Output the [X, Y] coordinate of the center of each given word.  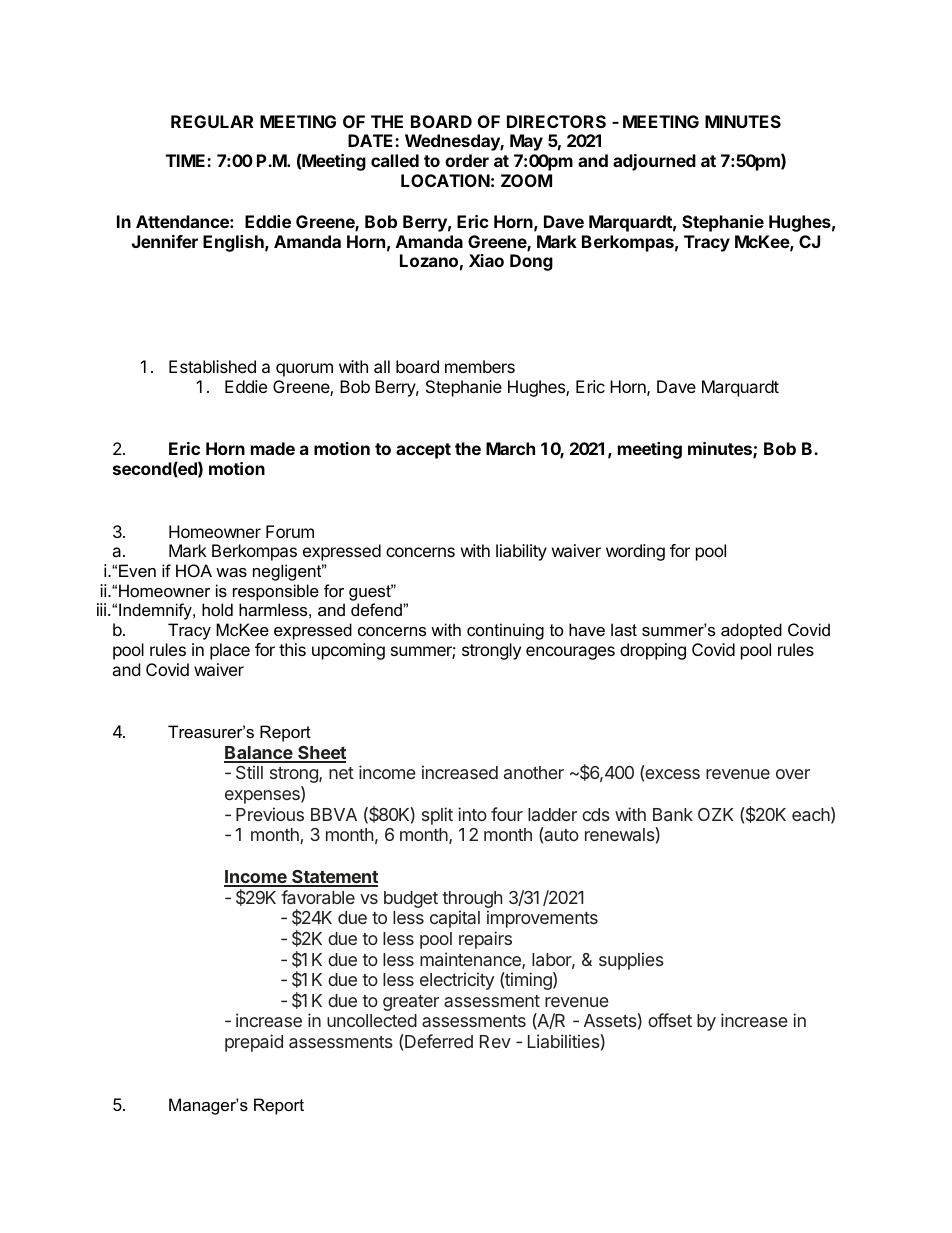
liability [521, 552]
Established [212, 366]
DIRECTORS [556, 121]
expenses [263, 797]
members [480, 366]
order [467, 160]
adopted [751, 631]
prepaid [254, 1043]
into [472, 814]
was [231, 572]
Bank [673, 814]
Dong [531, 262]
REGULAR [212, 121]
